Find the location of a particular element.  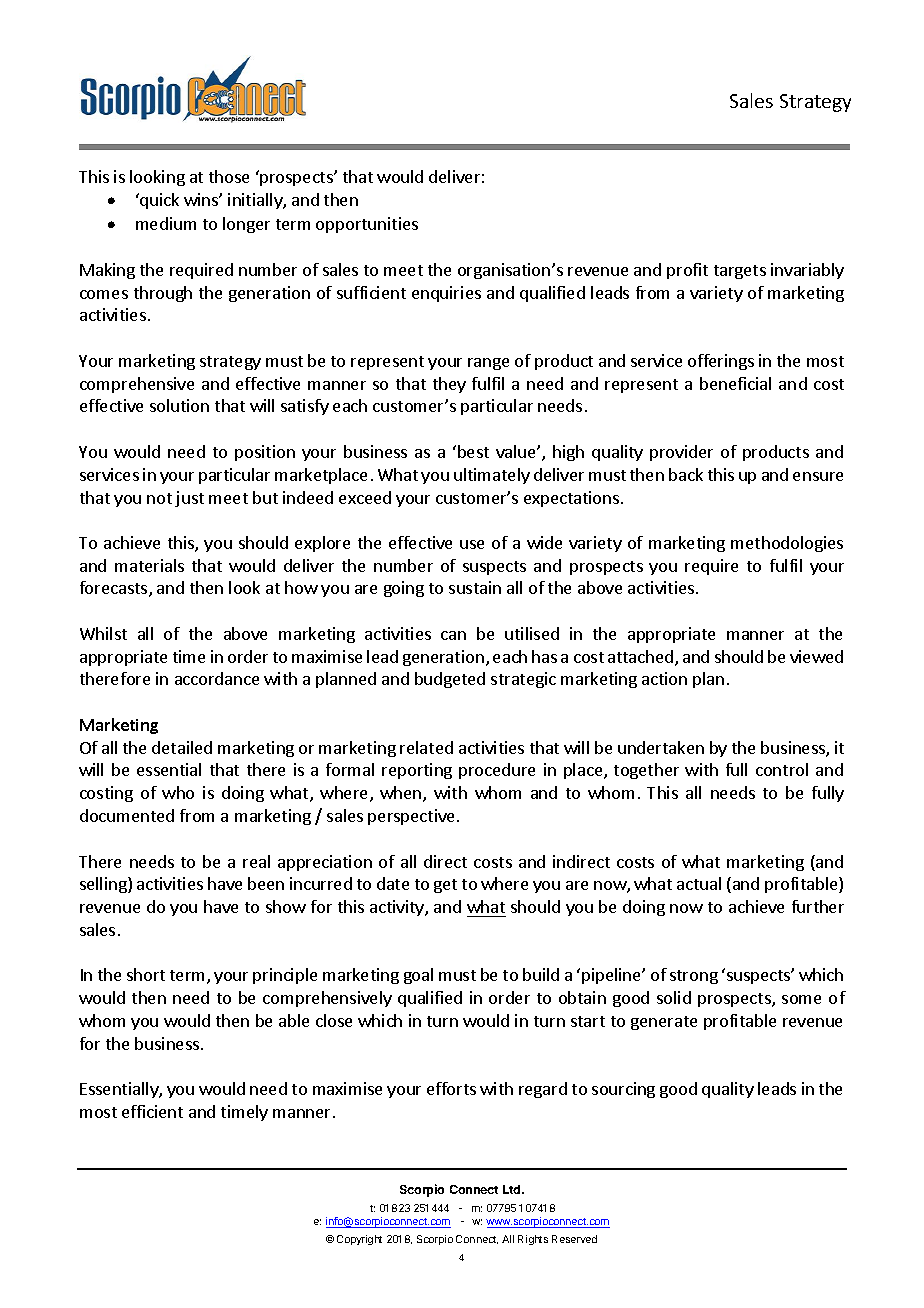

medium is located at coordinates (166, 223).
